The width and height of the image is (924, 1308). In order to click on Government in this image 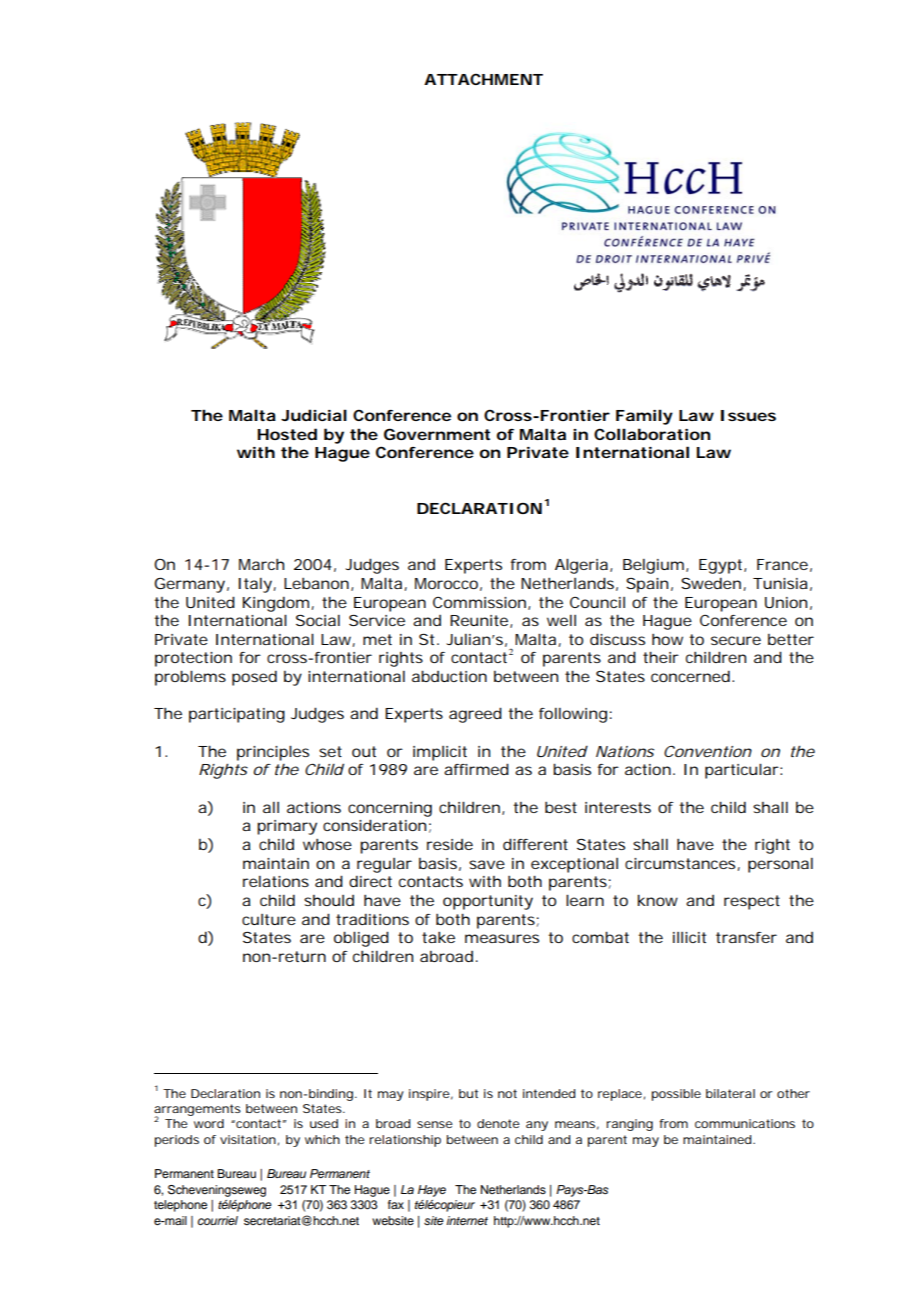, I will do `click(437, 434)`.
